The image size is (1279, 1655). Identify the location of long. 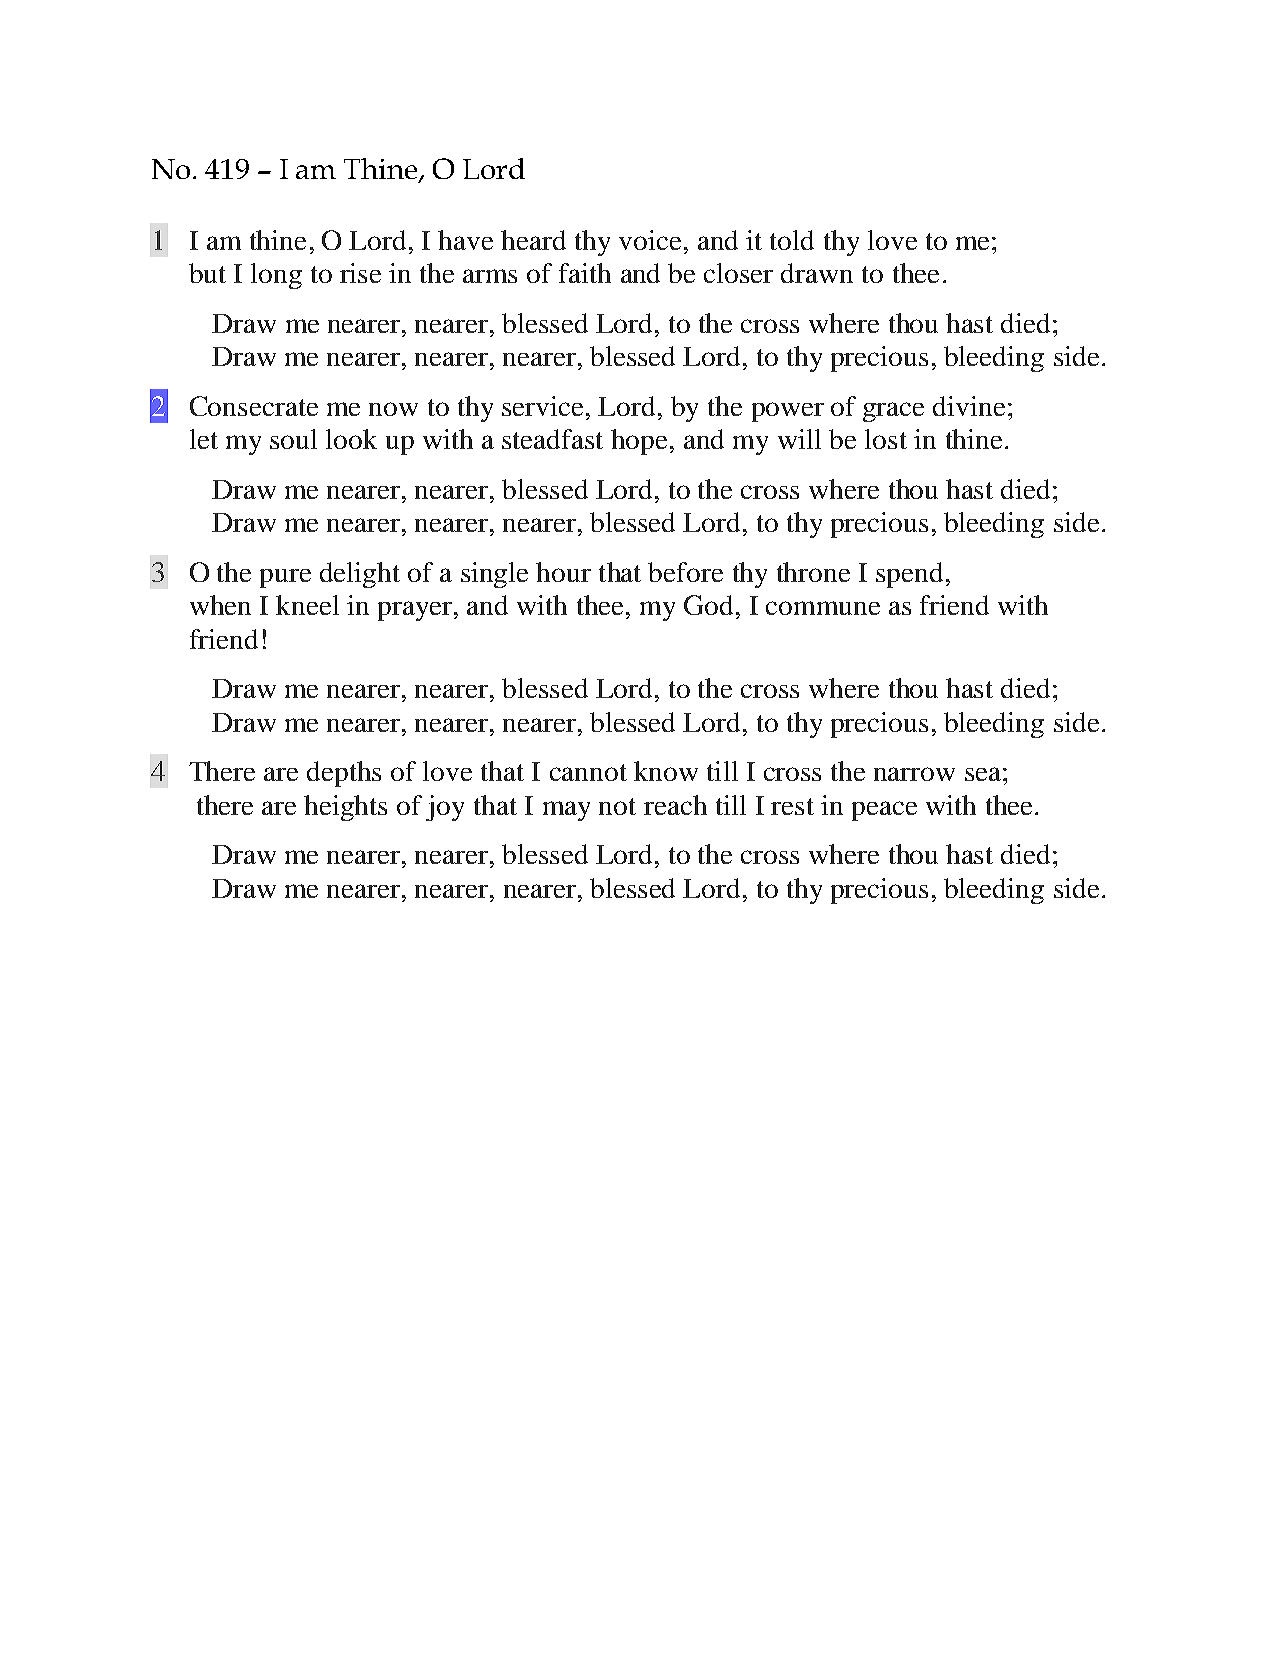
(276, 276).
